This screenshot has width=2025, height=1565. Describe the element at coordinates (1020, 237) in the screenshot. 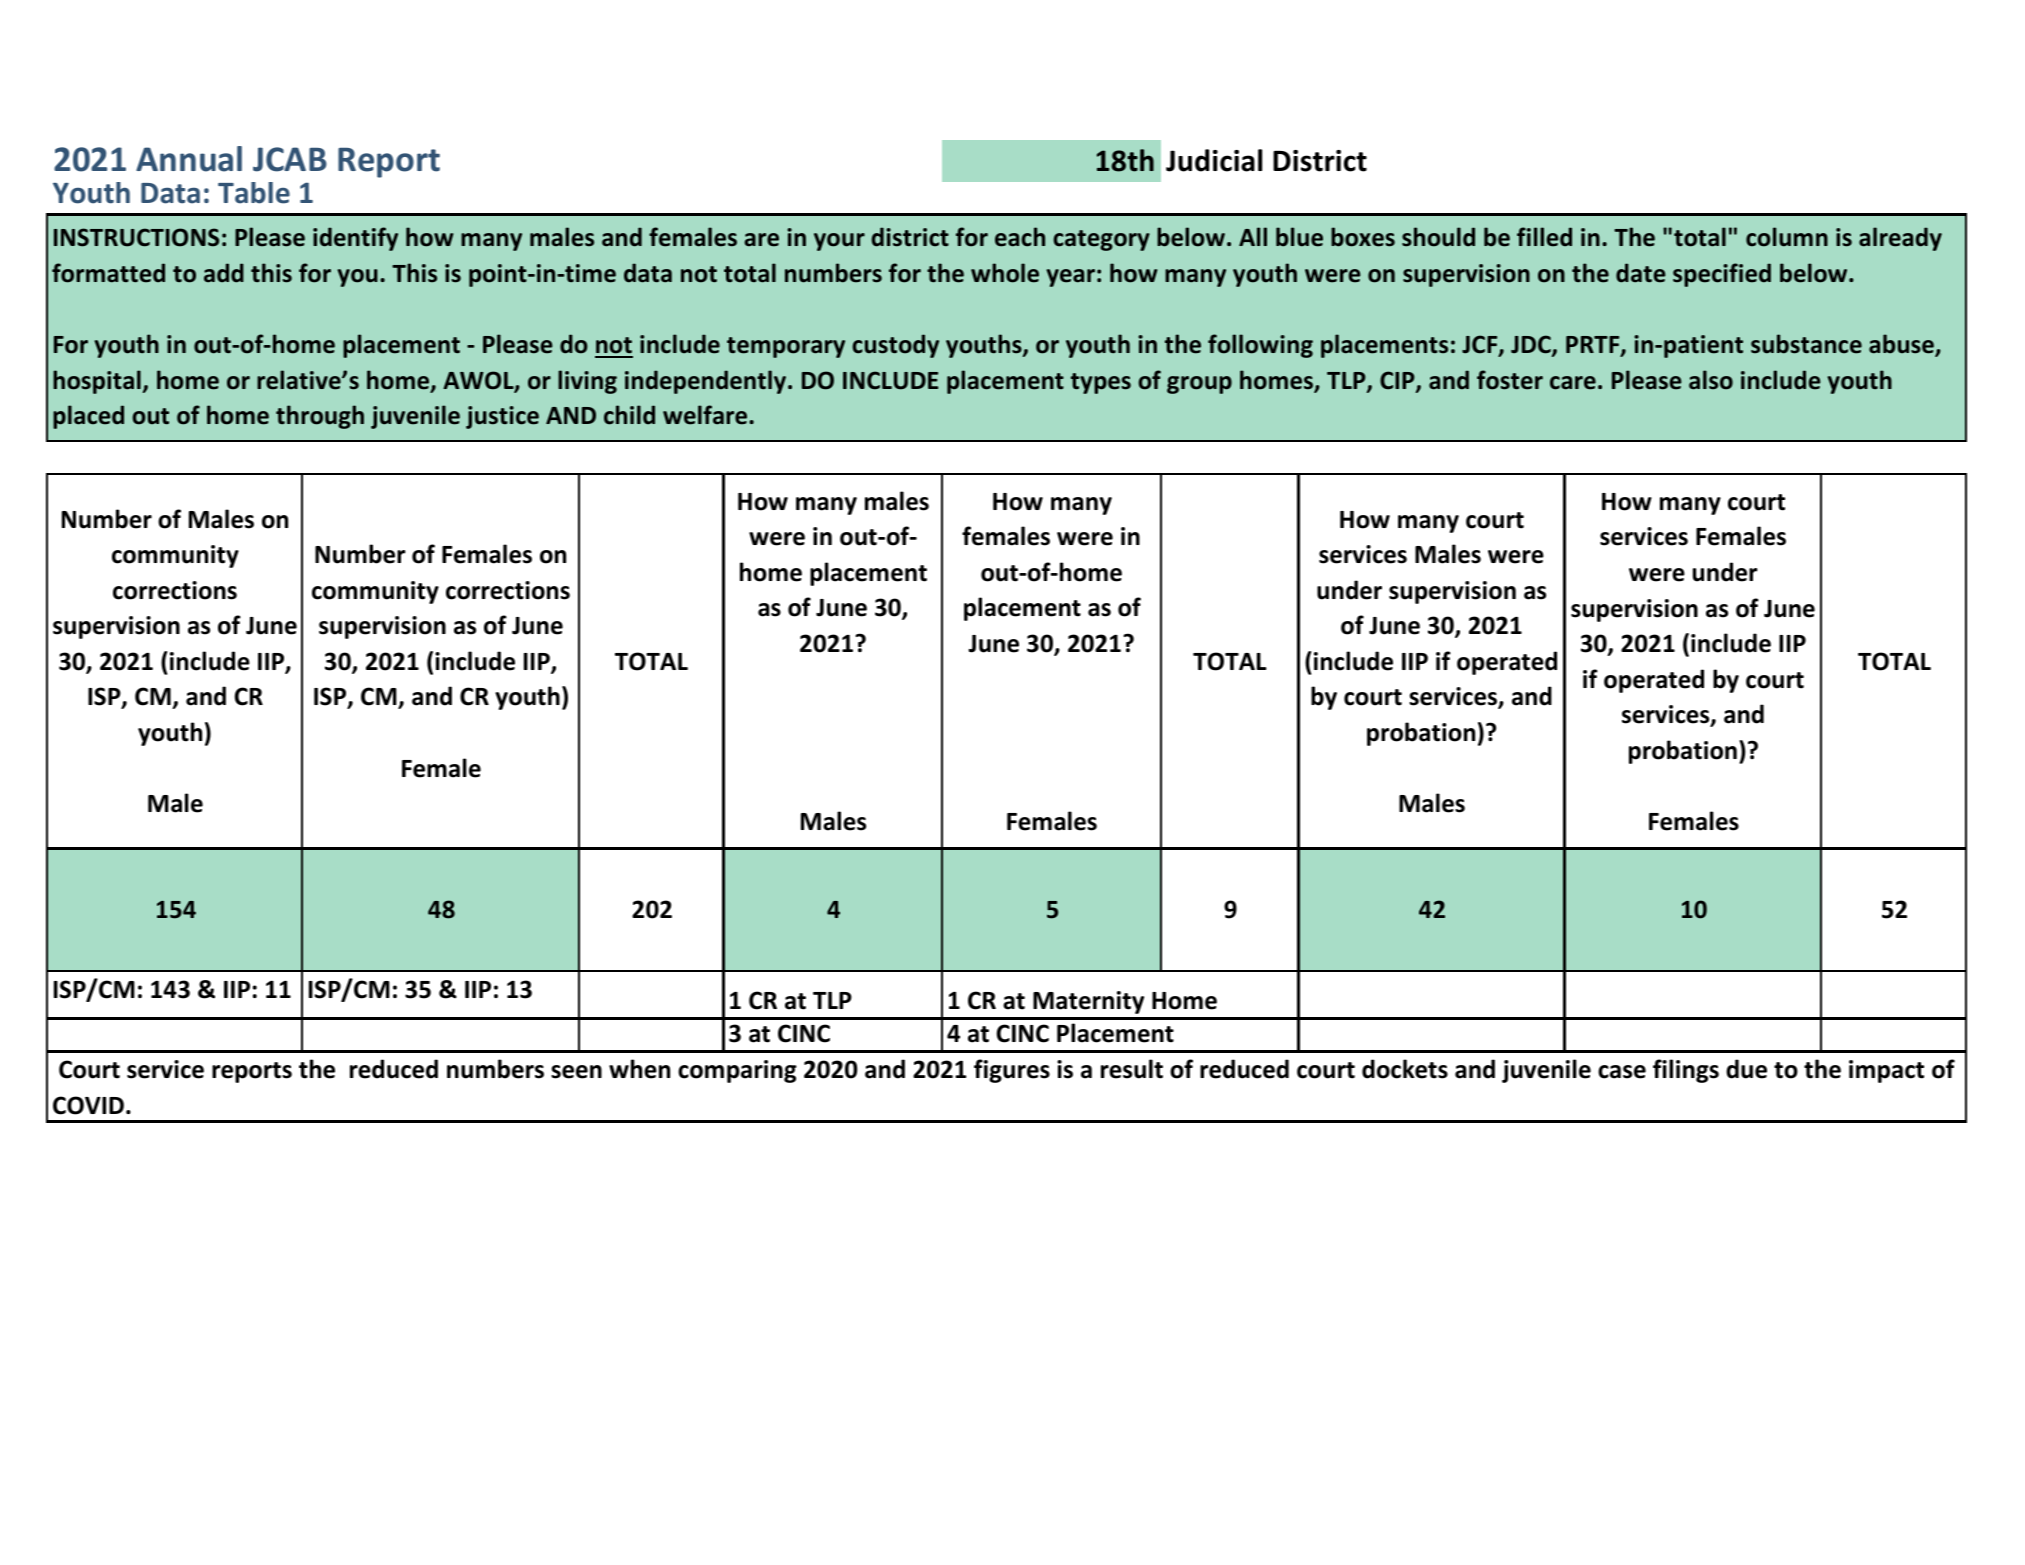

I see `each` at that location.
